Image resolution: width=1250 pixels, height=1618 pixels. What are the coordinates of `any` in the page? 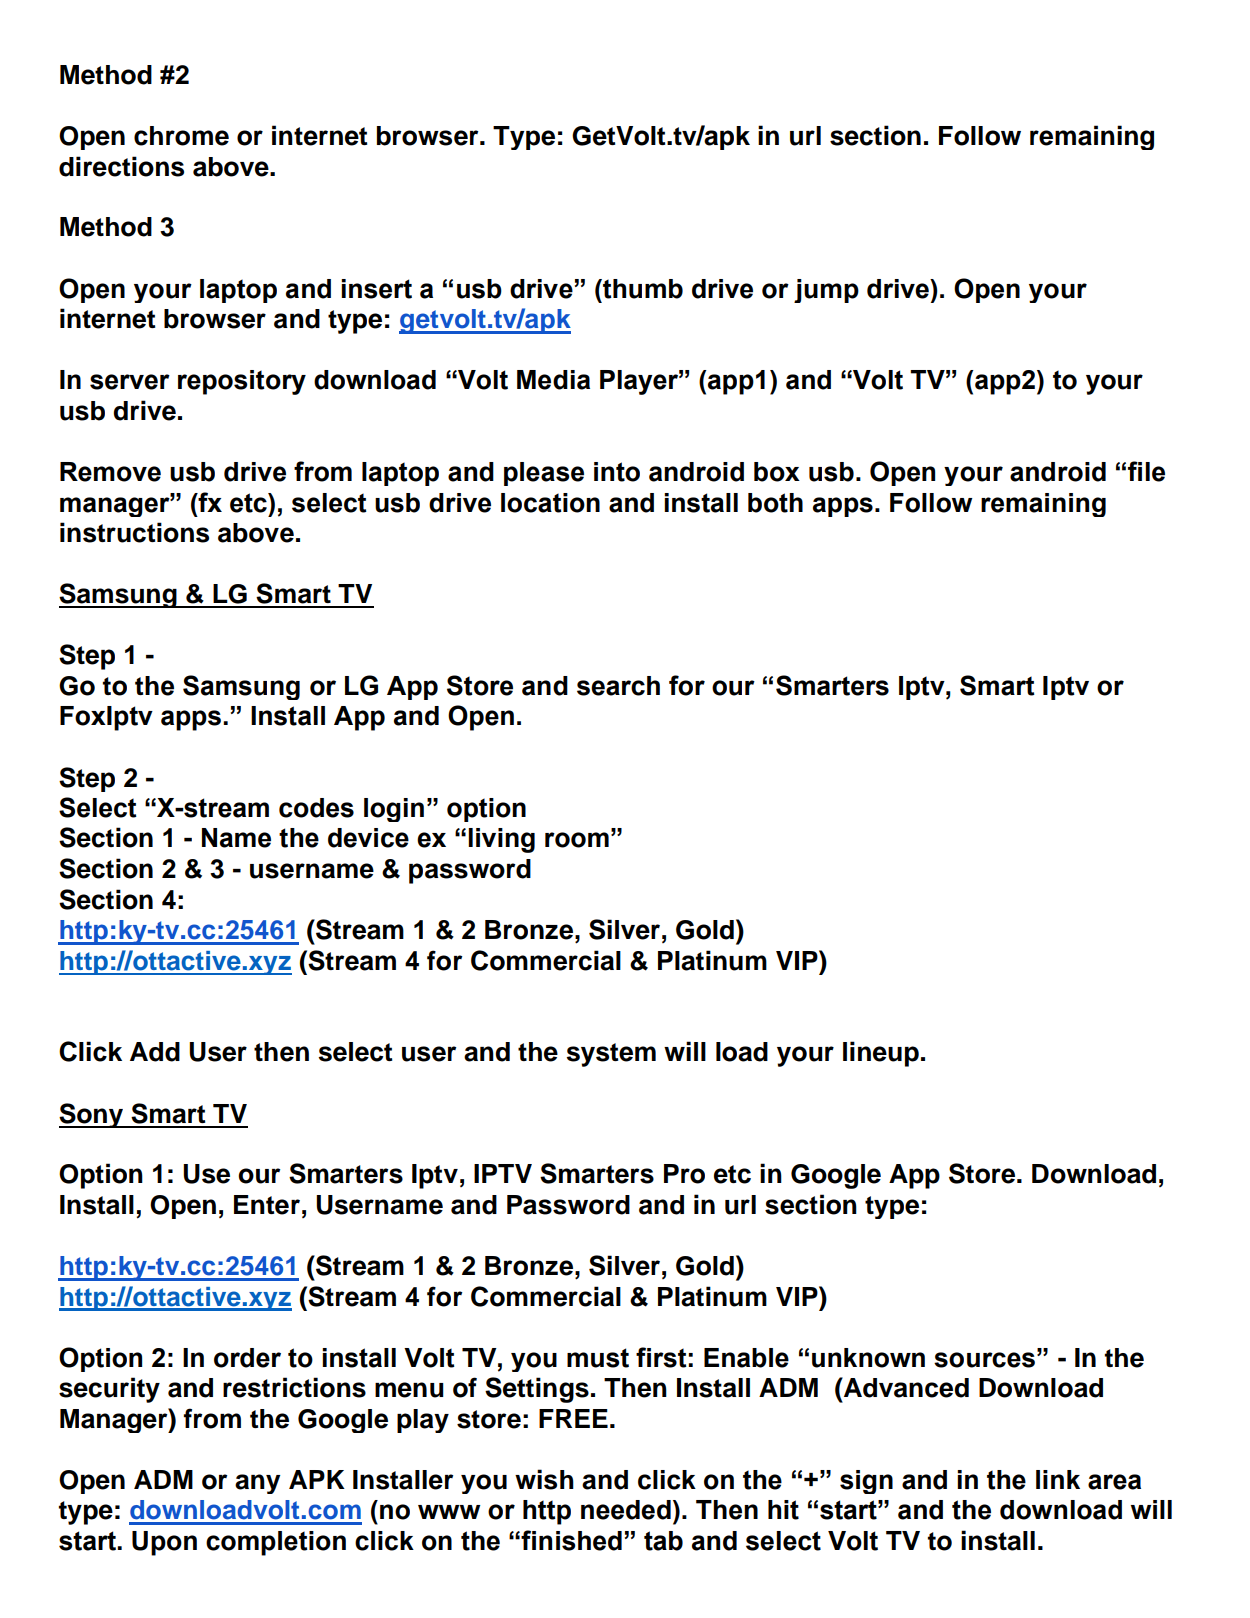 It's located at (257, 1484).
